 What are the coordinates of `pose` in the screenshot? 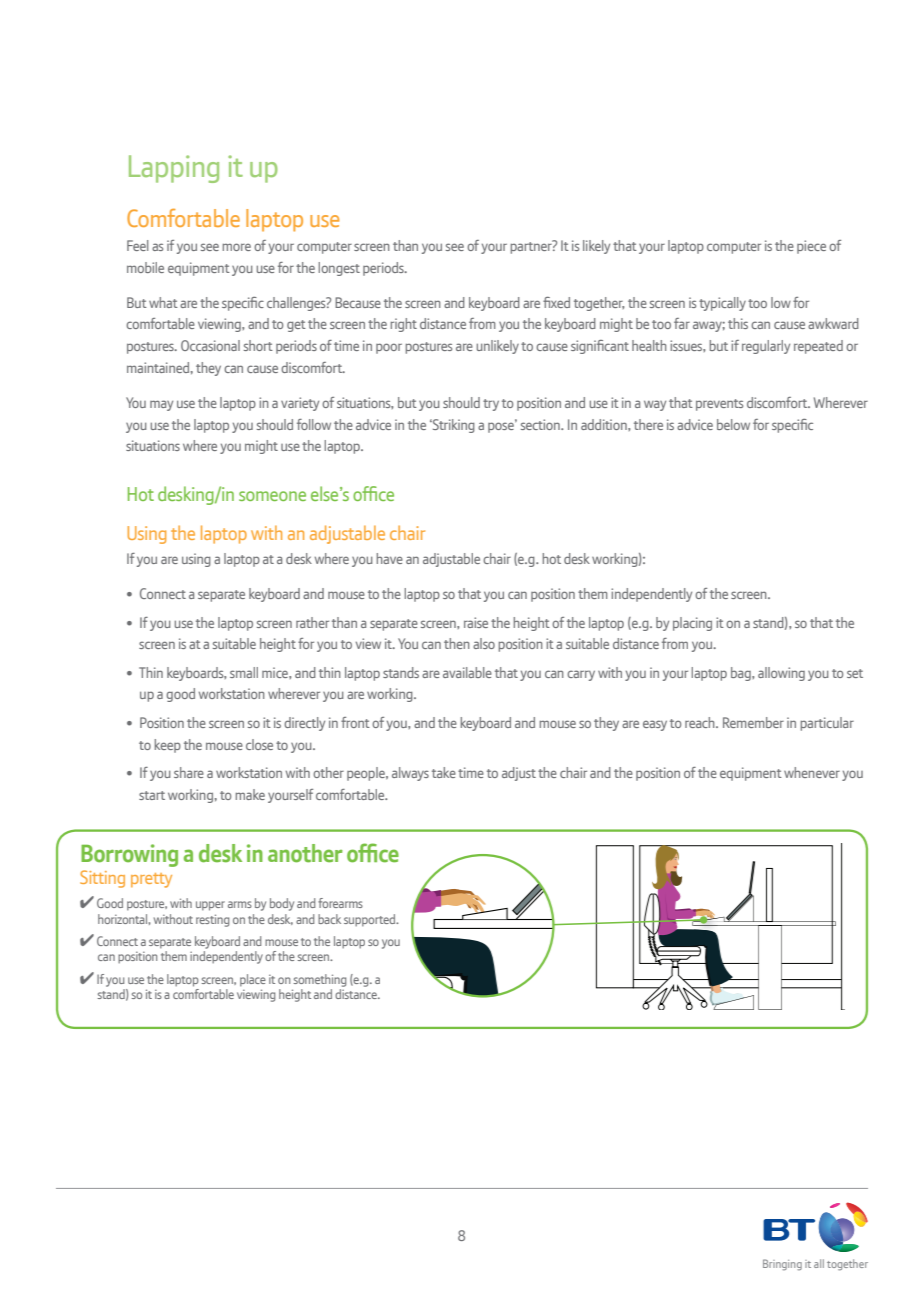 It's located at (502, 426).
